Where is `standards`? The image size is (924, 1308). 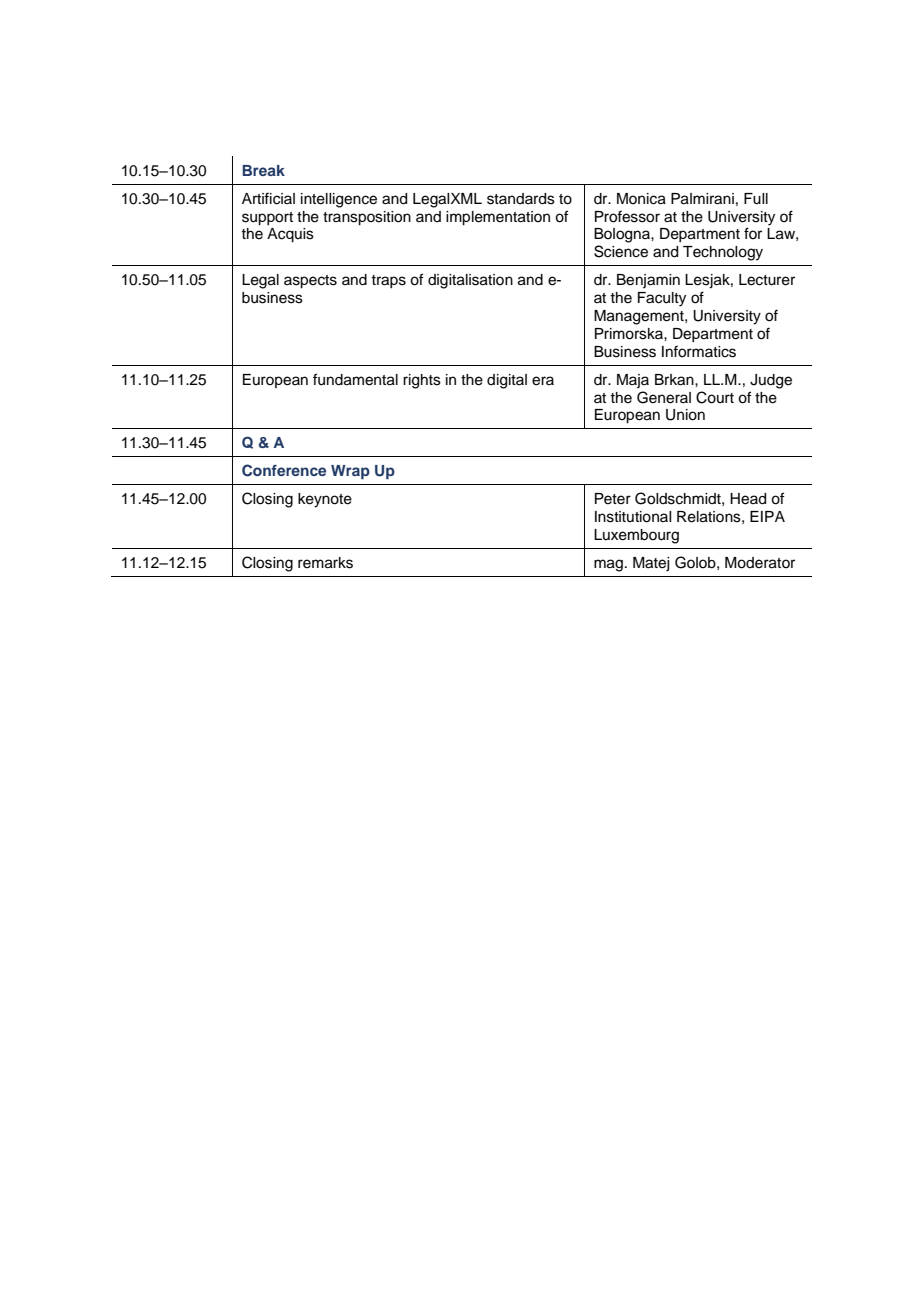 standards is located at coordinates (521, 199).
